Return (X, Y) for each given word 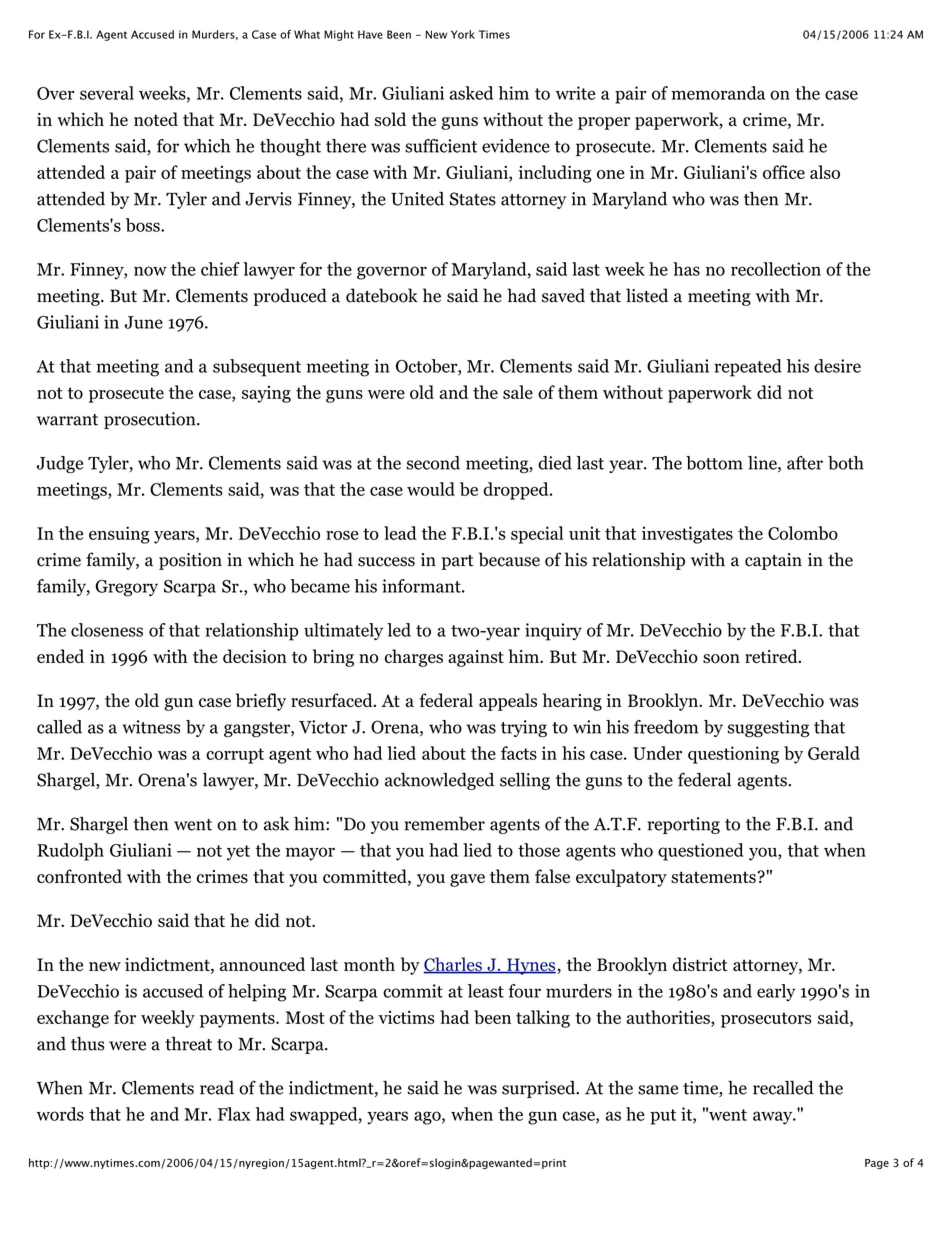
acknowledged (439, 781)
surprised (540, 1089)
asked (471, 93)
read (217, 1088)
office (784, 172)
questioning (733, 755)
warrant (67, 420)
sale (518, 392)
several (107, 93)
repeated (748, 368)
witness (151, 727)
